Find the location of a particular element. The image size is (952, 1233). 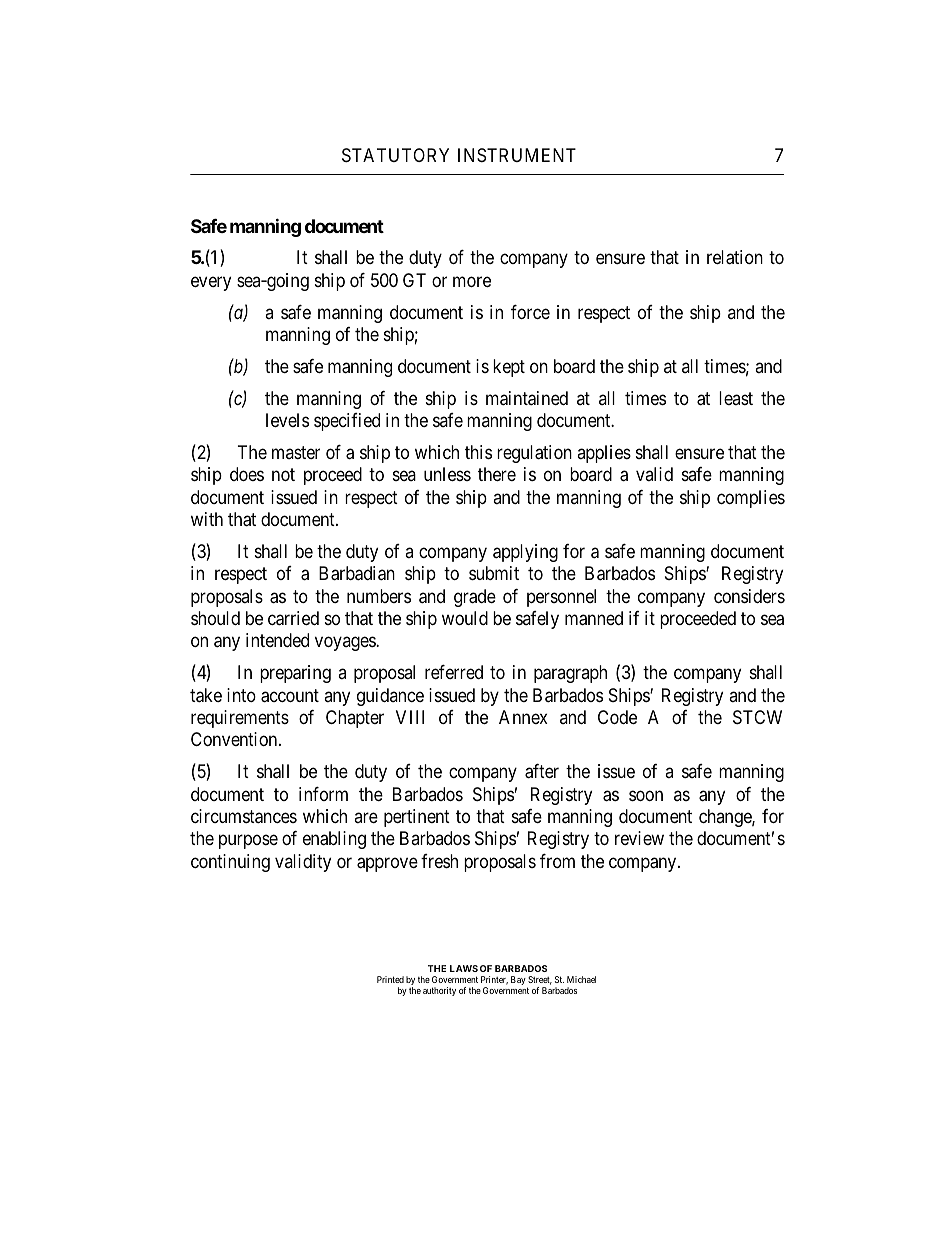

INSTRUMENT is located at coordinates (517, 155).
